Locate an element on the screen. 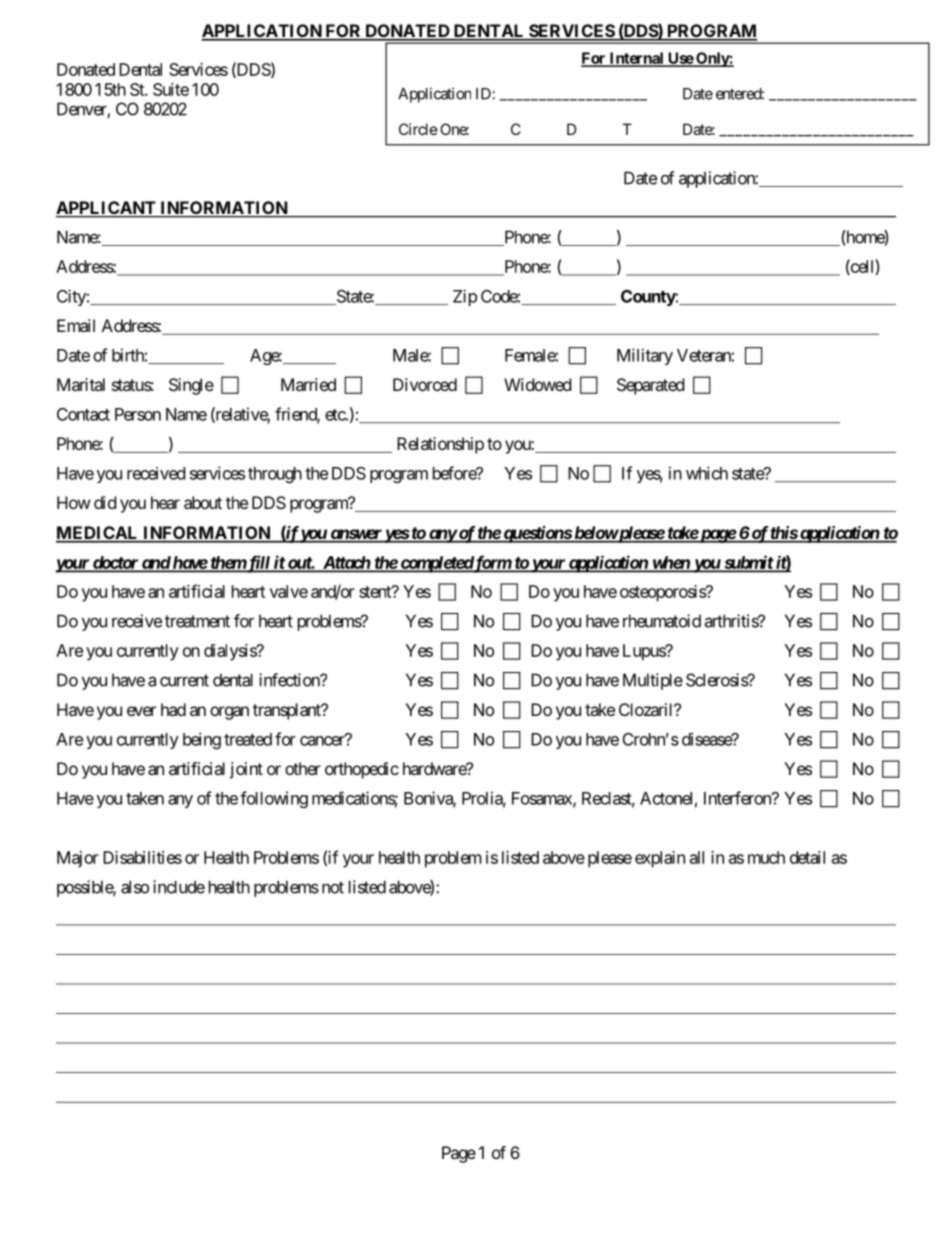  which is located at coordinates (707, 473).
